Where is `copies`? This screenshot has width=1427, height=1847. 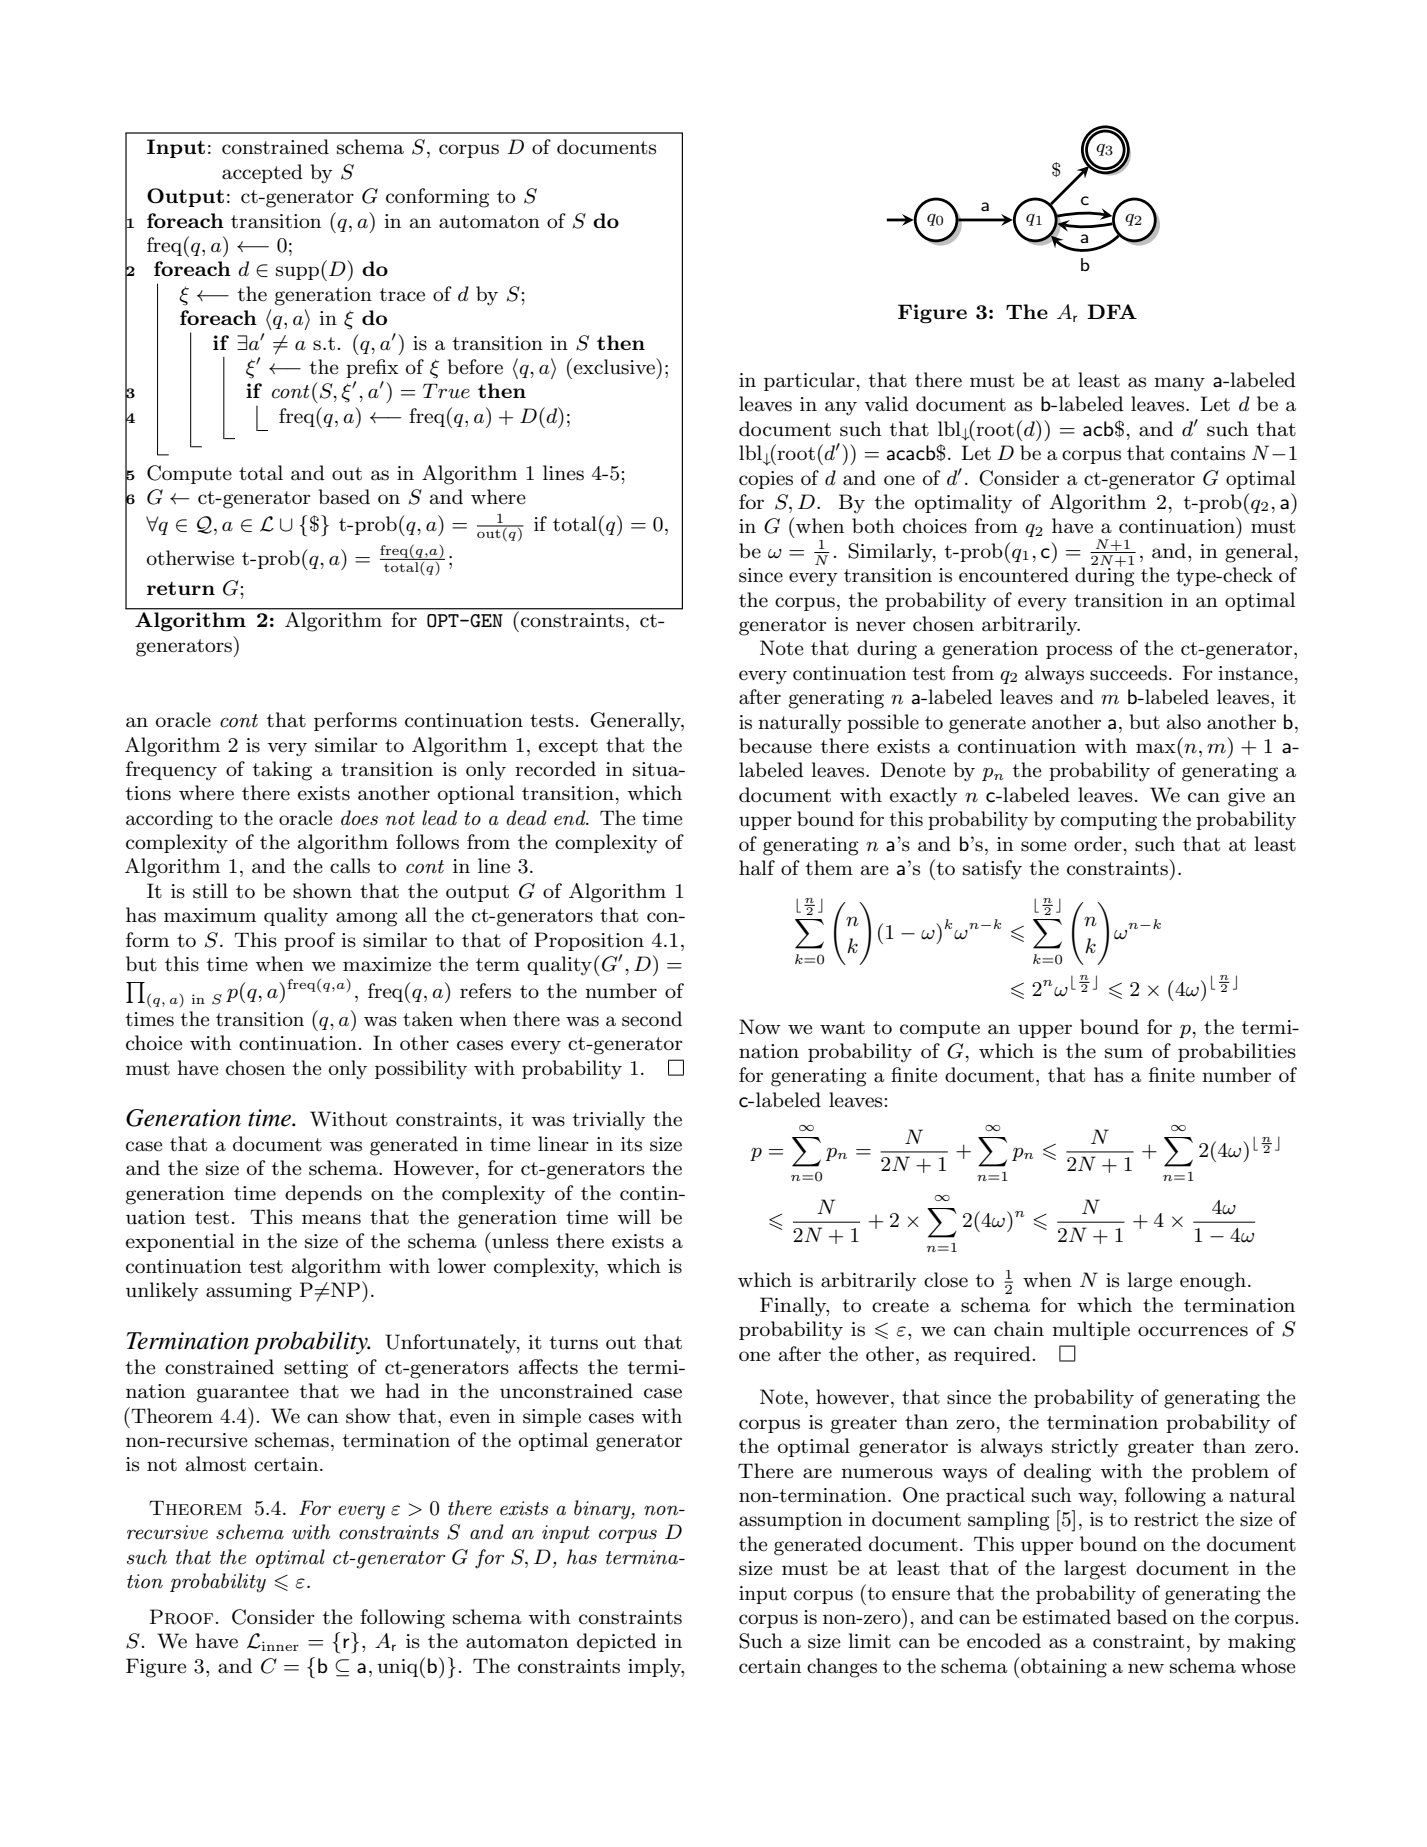 copies is located at coordinates (766, 480).
